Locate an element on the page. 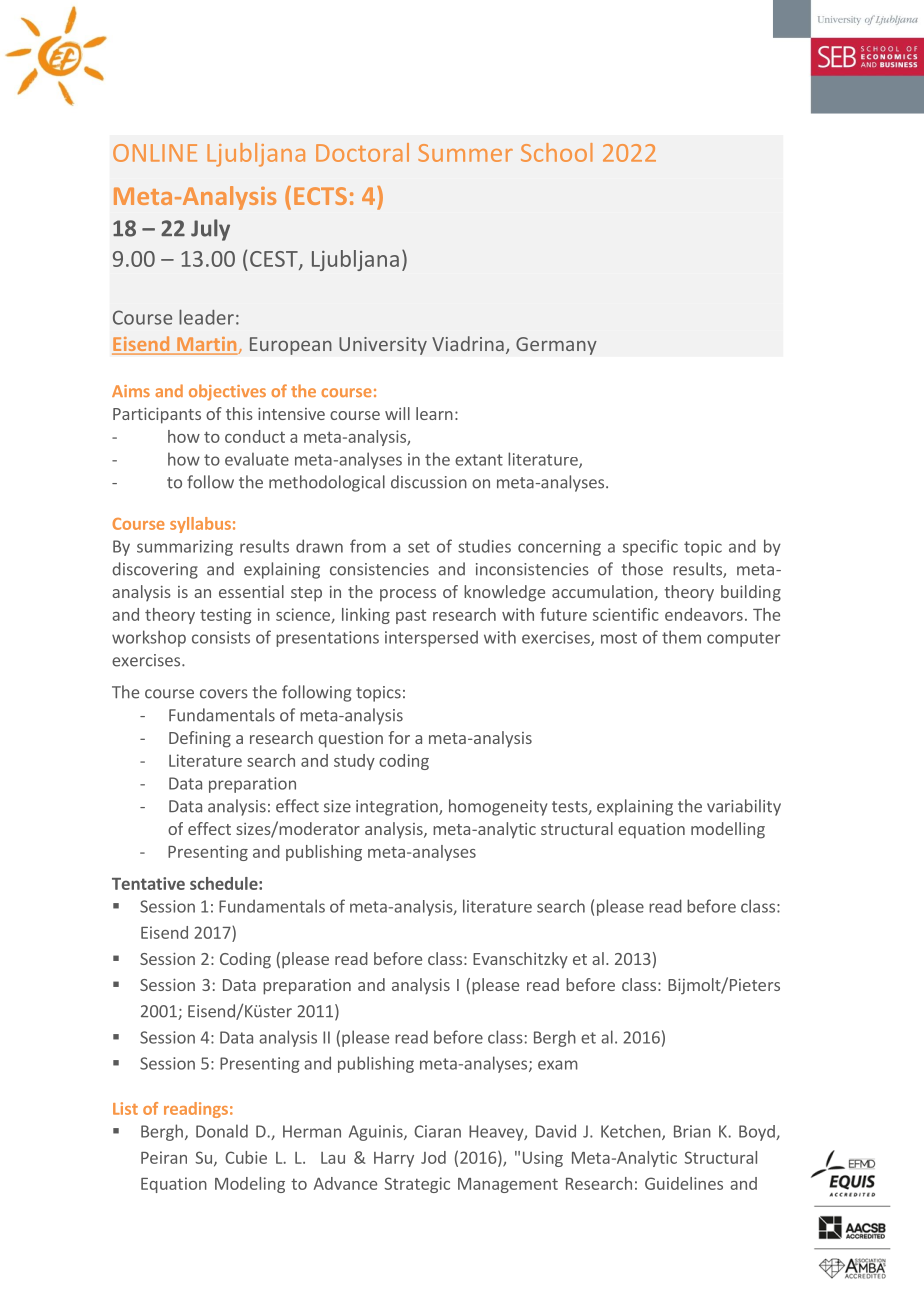 Image resolution: width=924 pixels, height=1308 pixels. schedule is located at coordinates (225, 883).
